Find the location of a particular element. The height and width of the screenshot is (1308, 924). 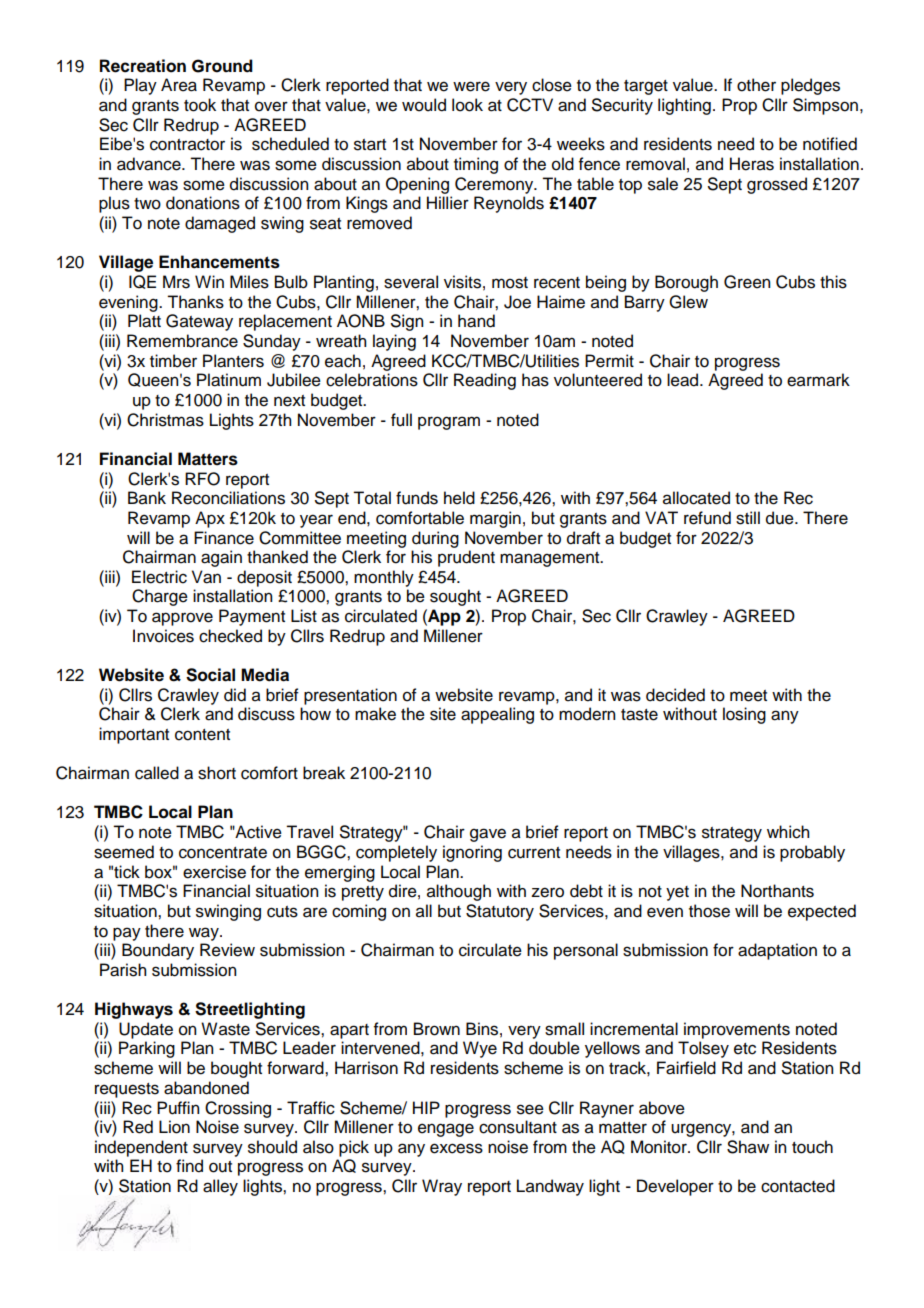

look is located at coordinates (467, 105).
